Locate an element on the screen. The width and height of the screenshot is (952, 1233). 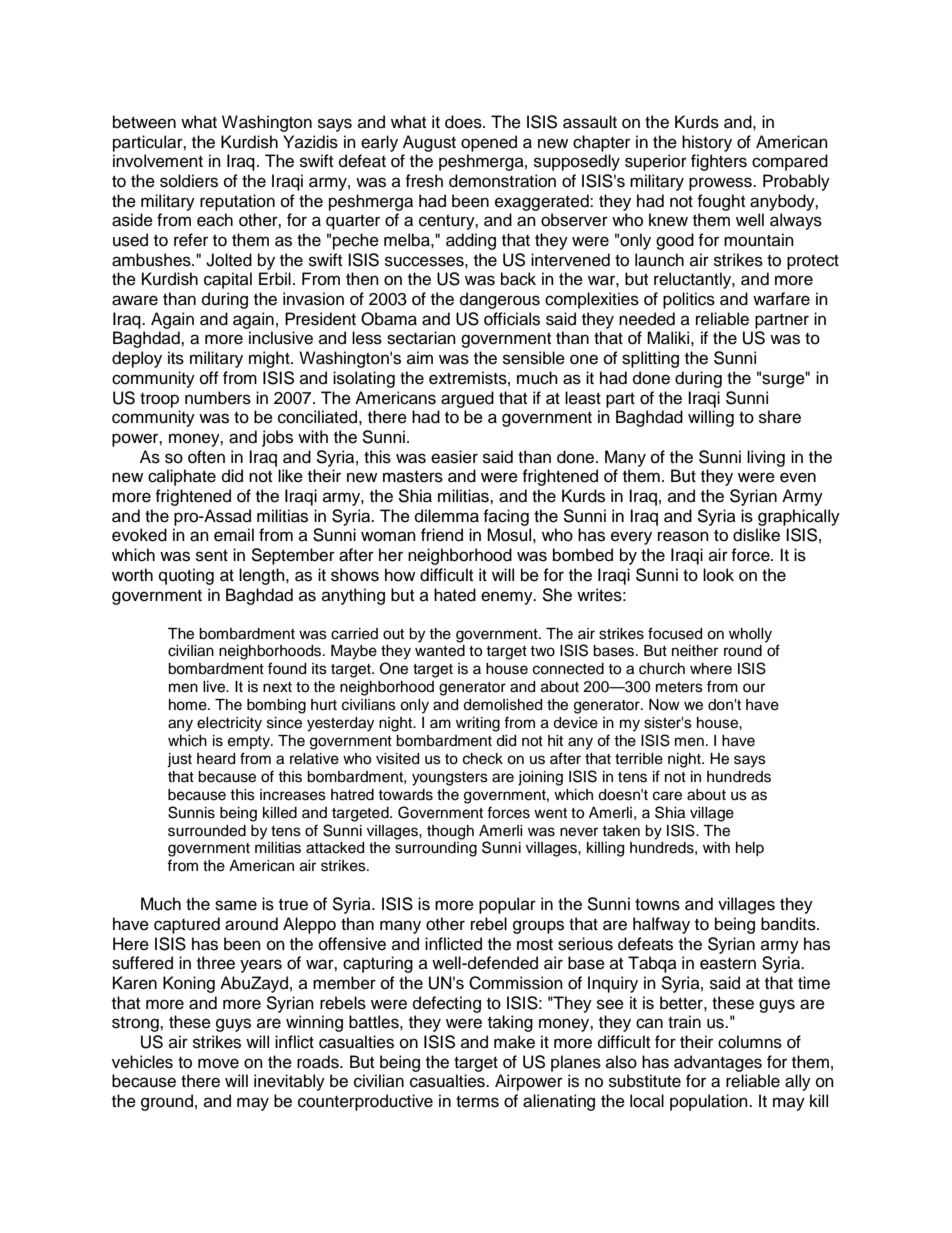
easier is located at coordinates (454, 457).
